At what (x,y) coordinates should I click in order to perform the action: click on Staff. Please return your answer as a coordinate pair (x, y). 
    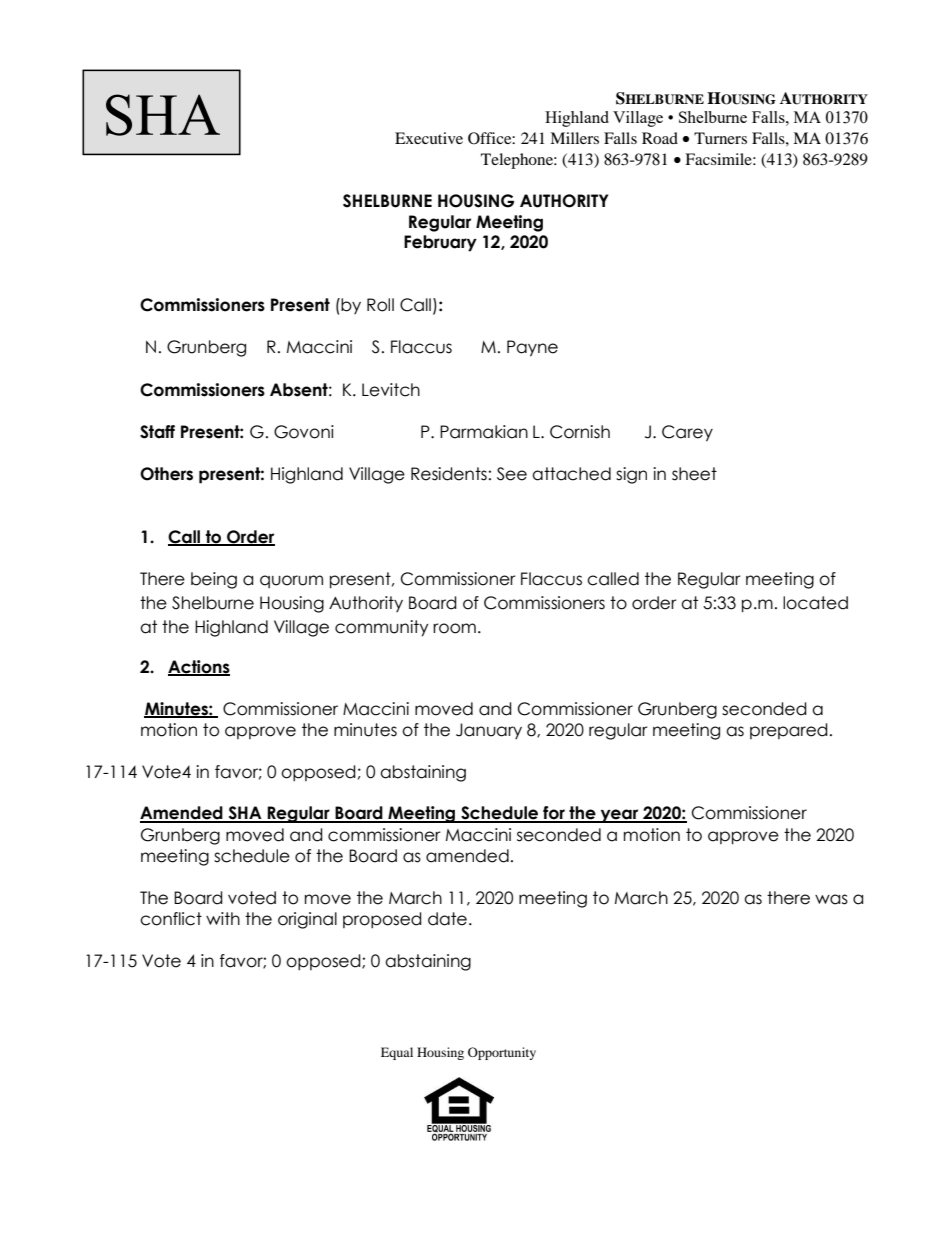
    Looking at the image, I should click on (157, 432).
